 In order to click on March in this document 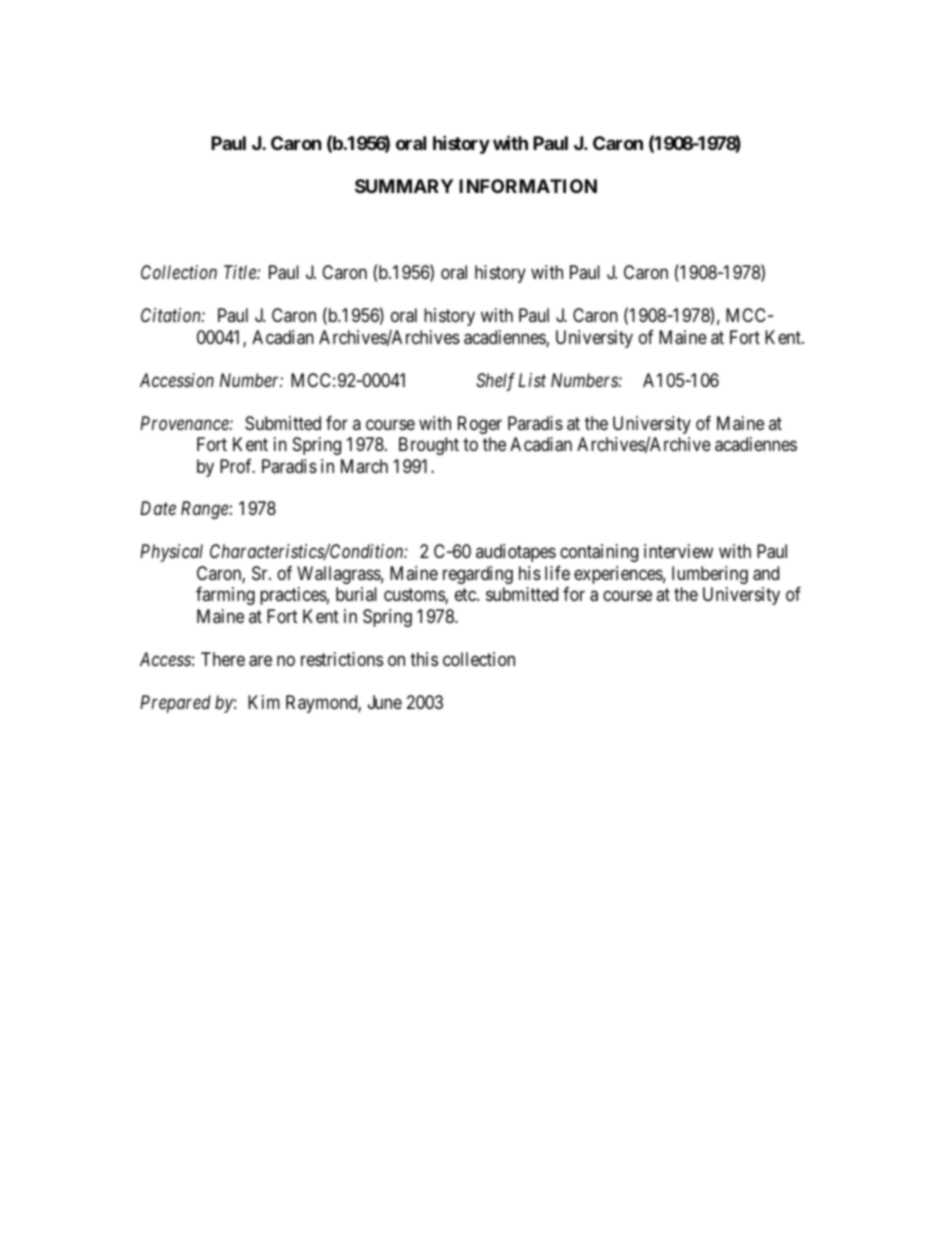, I will do `click(364, 466)`.
